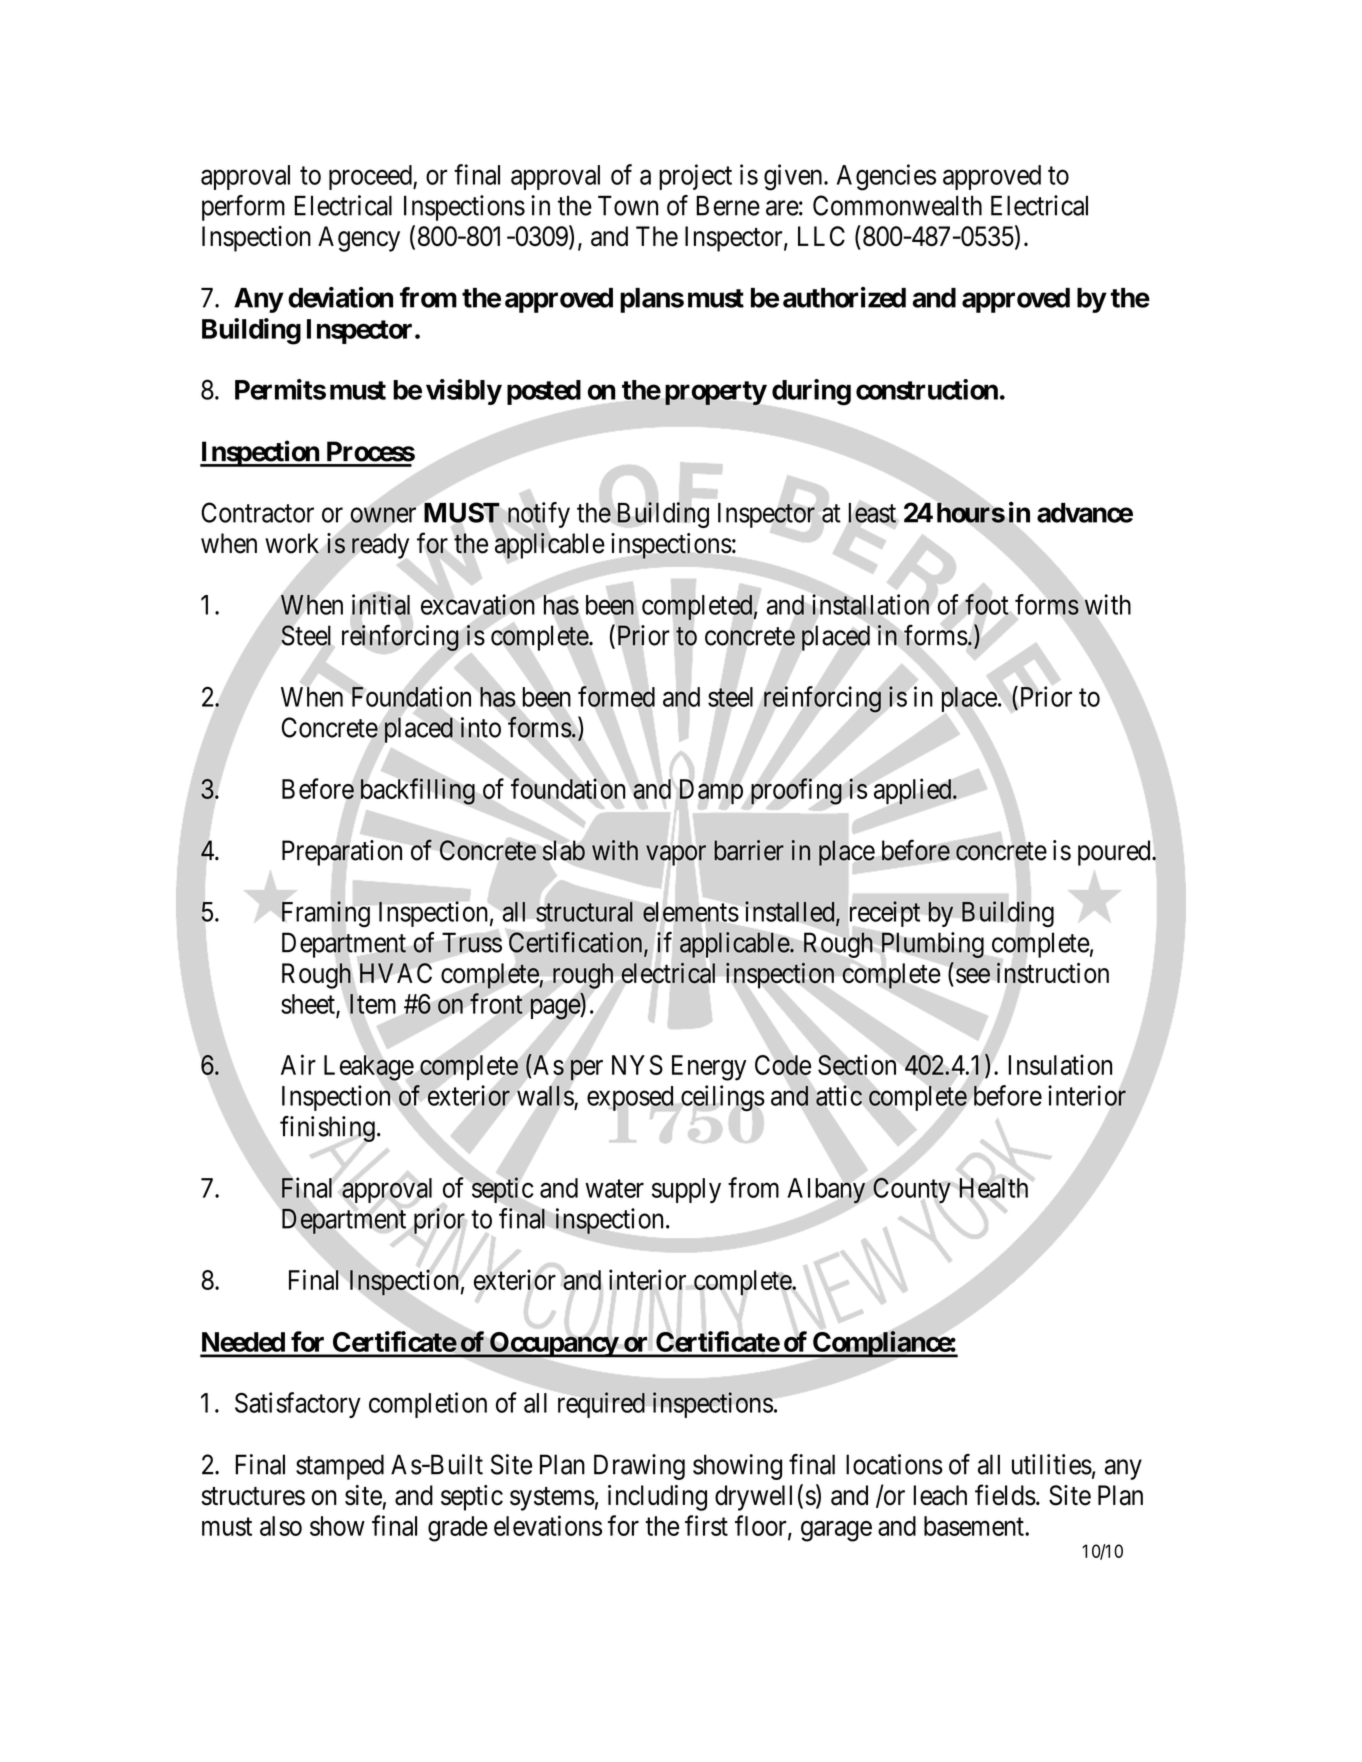 The image size is (1362, 1762). Describe the element at coordinates (927, 389) in the screenshot. I see `construction` at that location.
